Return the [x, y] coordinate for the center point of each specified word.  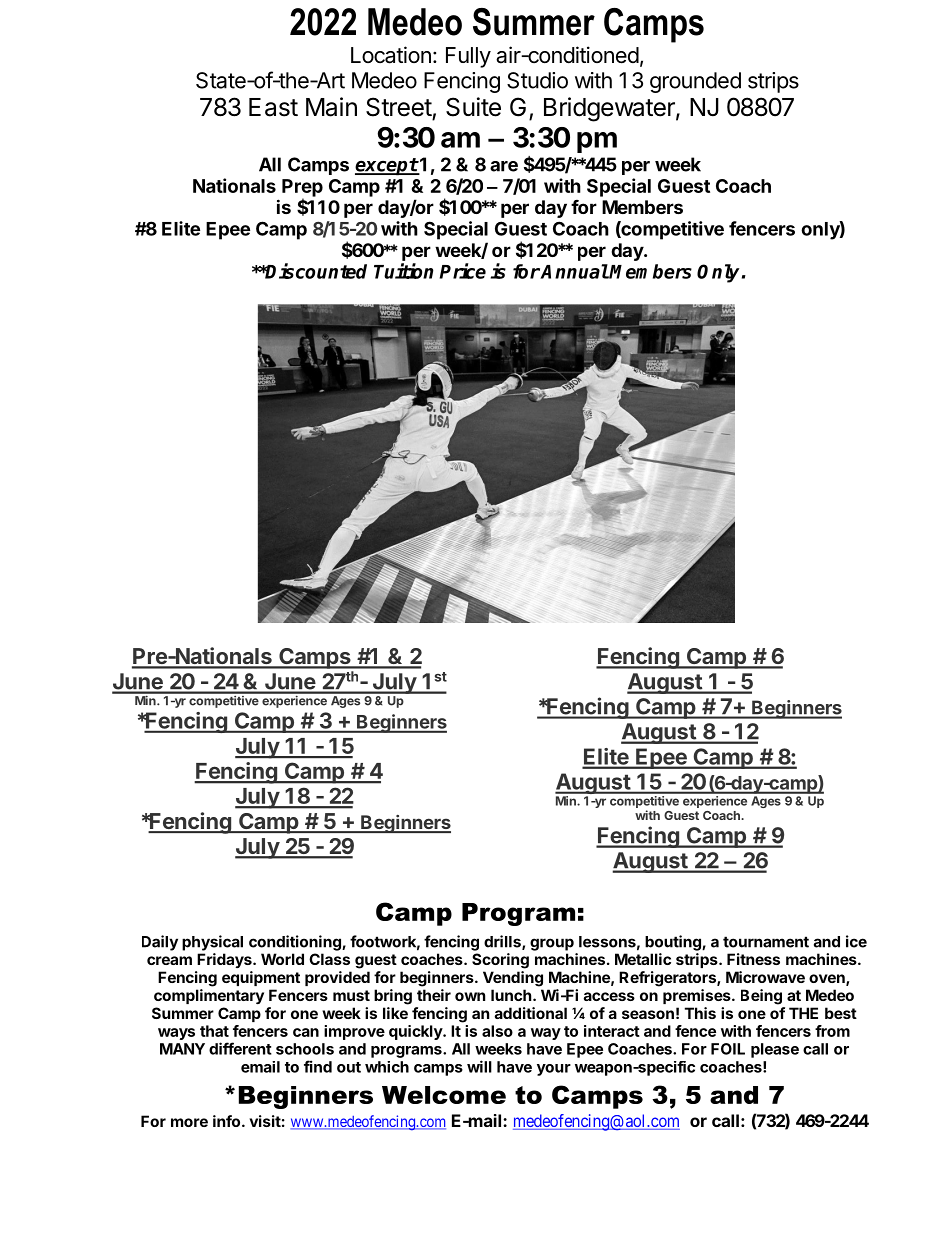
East [273, 107]
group [552, 944]
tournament [766, 942]
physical [212, 943]
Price [463, 271]
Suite [473, 107]
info [228, 1121]
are [504, 166]
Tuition [403, 271]
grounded [695, 82]
